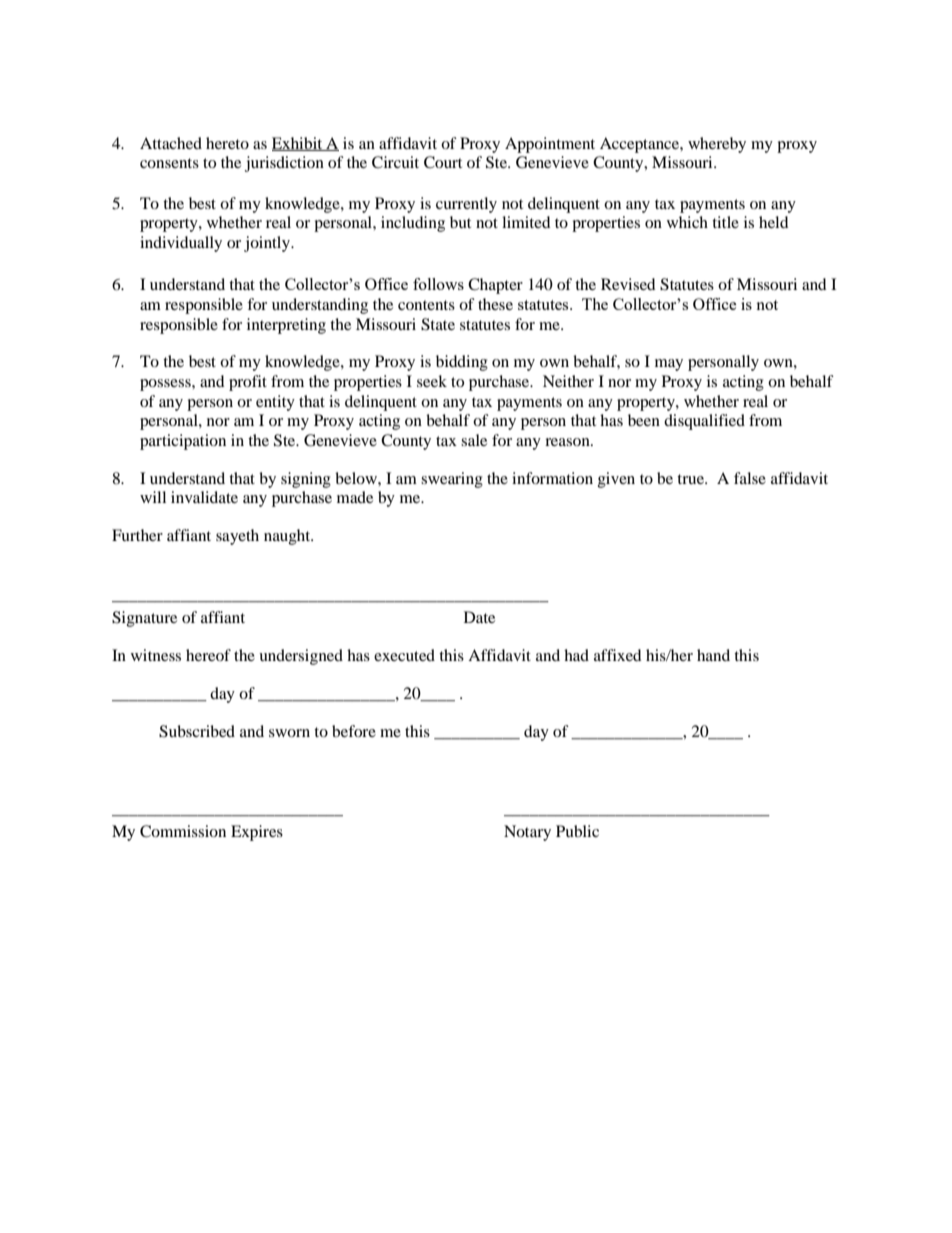 Image resolution: width=952 pixels, height=1233 pixels. What do you see at coordinates (183, 442) in the screenshot?
I see `participation` at bounding box center [183, 442].
